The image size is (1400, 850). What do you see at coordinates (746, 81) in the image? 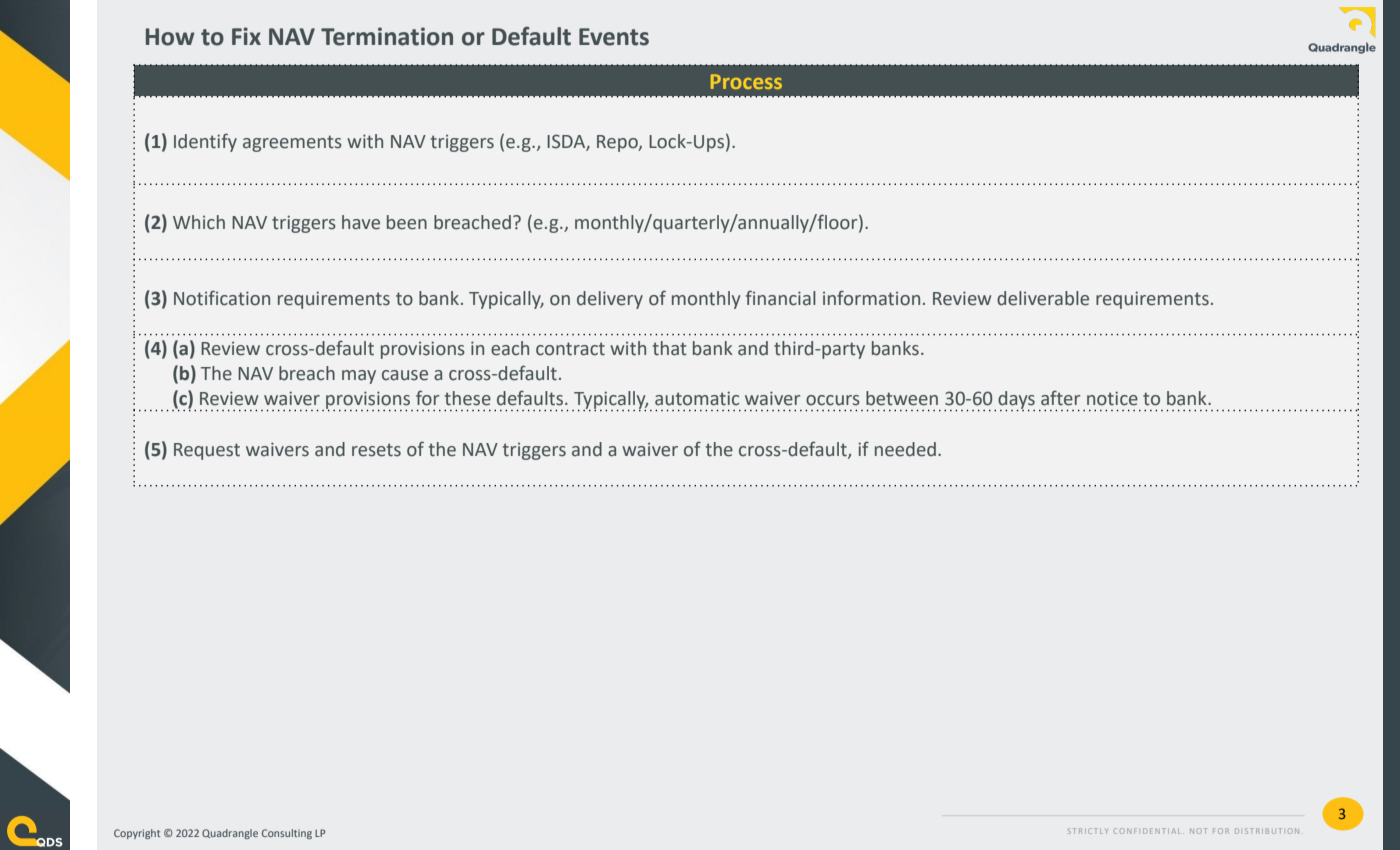
I see `Process` at bounding box center [746, 81].
